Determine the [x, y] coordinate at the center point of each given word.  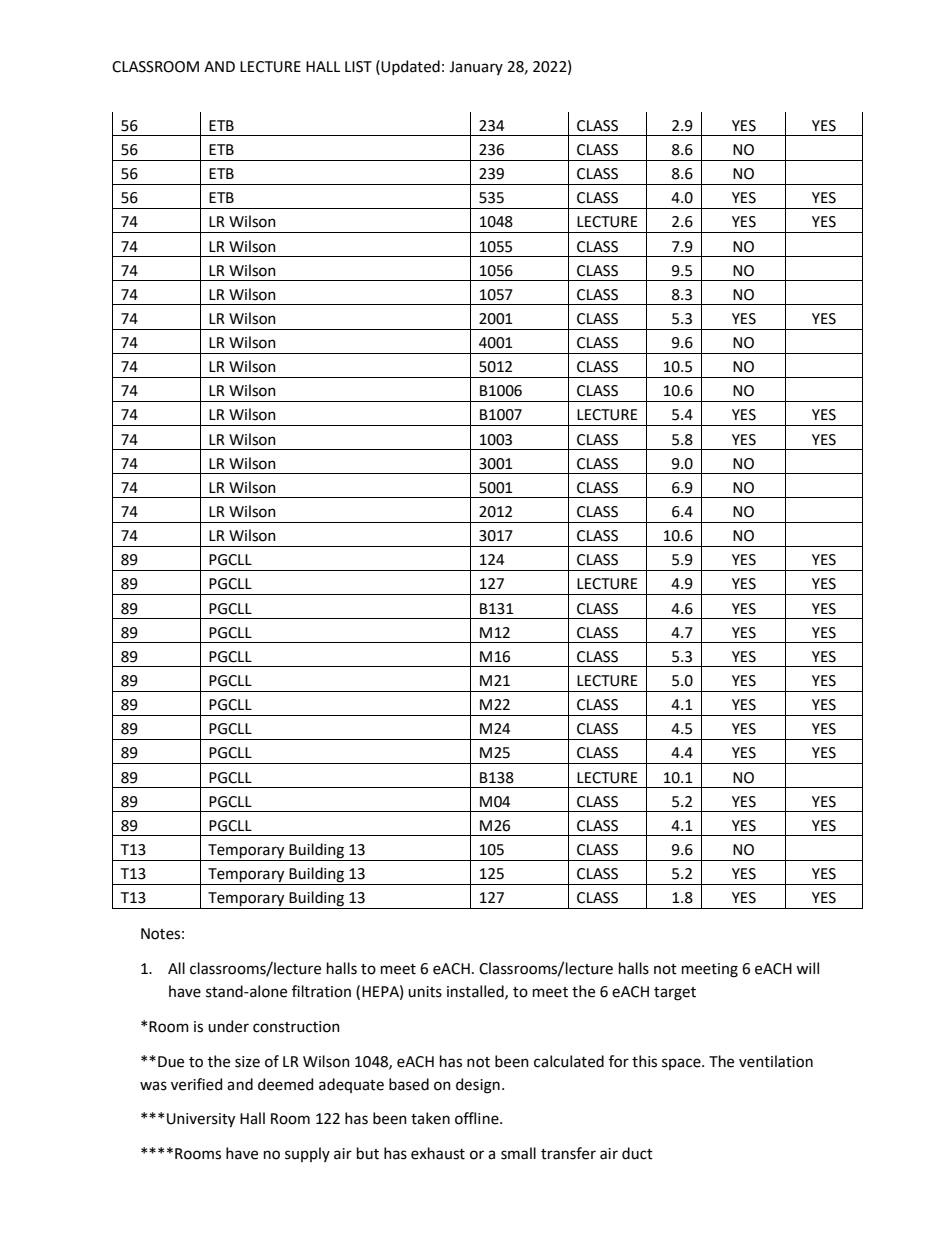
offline [478, 1118]
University [201, 1120]
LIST [358, 67]
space [682, 1064]
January [476, 68]
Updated [410, 67]
